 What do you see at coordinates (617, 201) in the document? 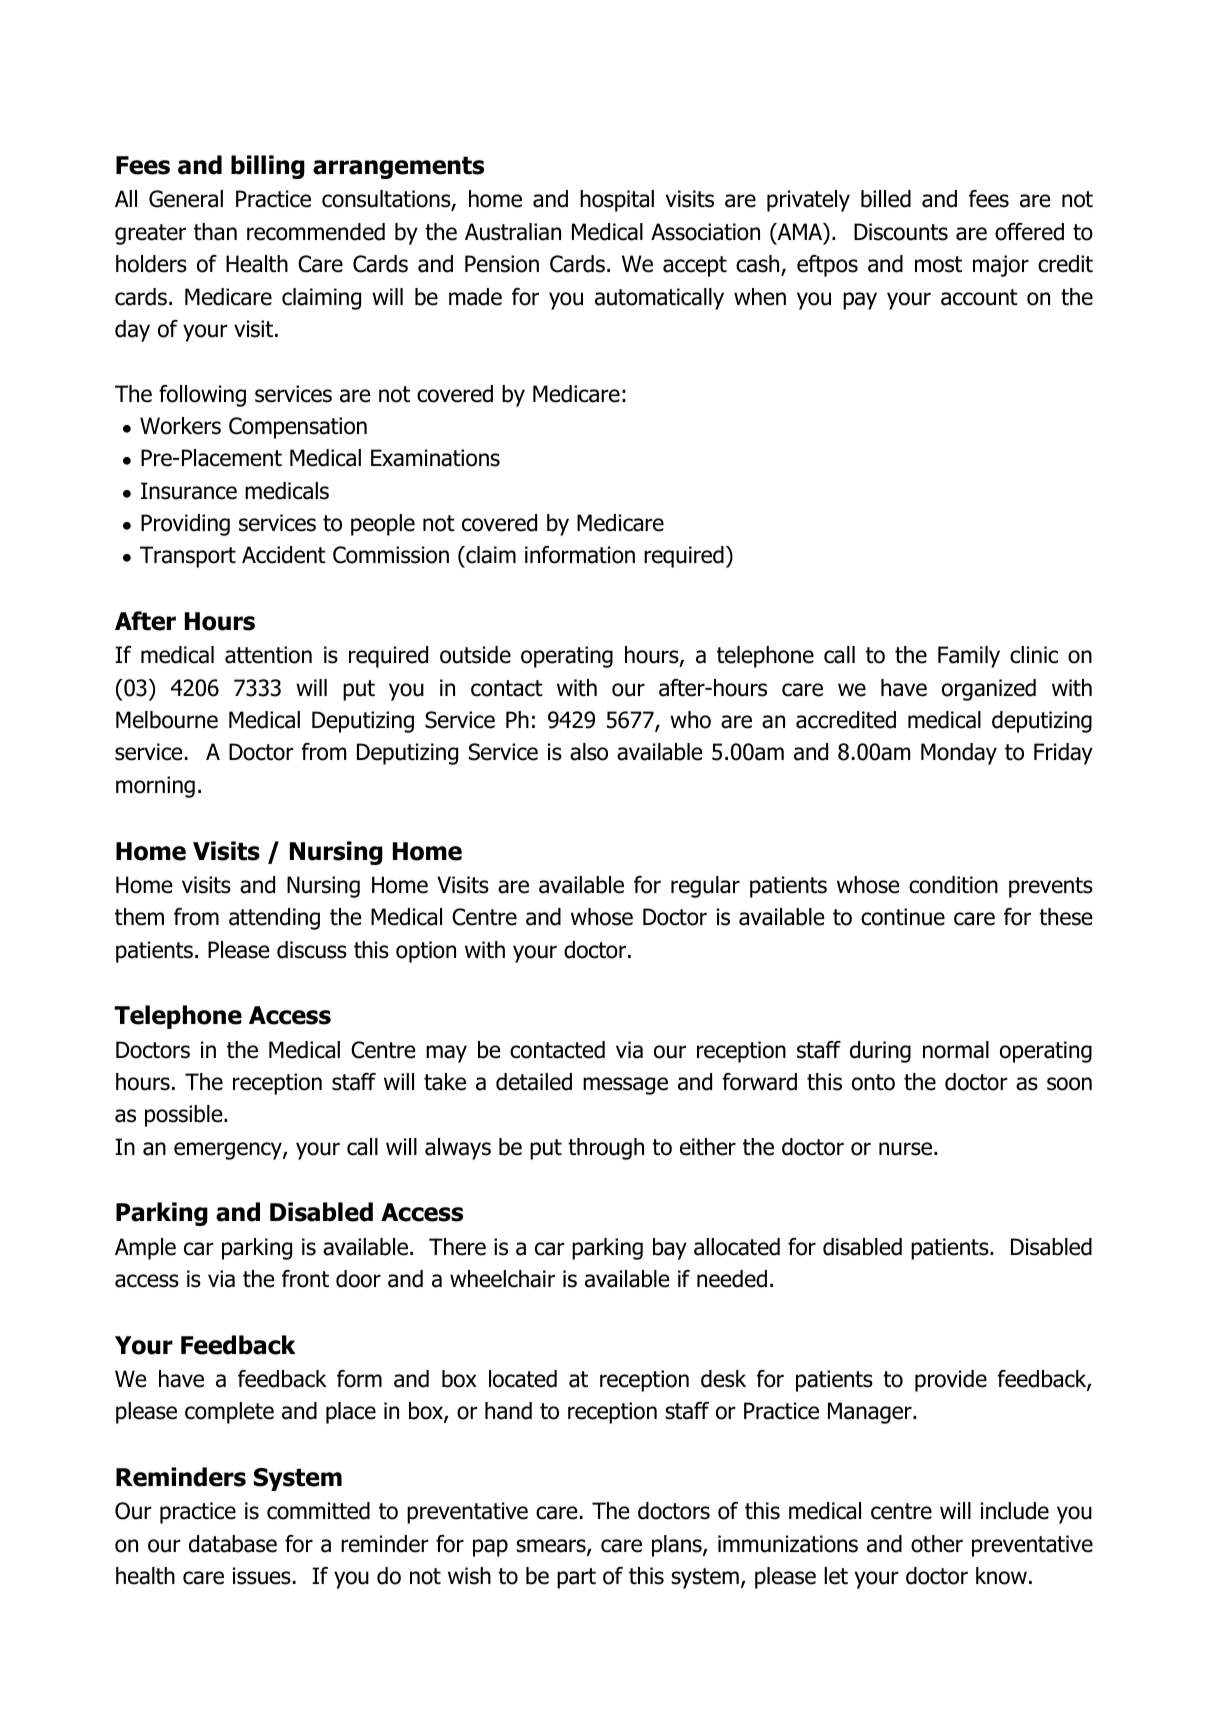
I see `hospital` at bounding box center [617, 201].
